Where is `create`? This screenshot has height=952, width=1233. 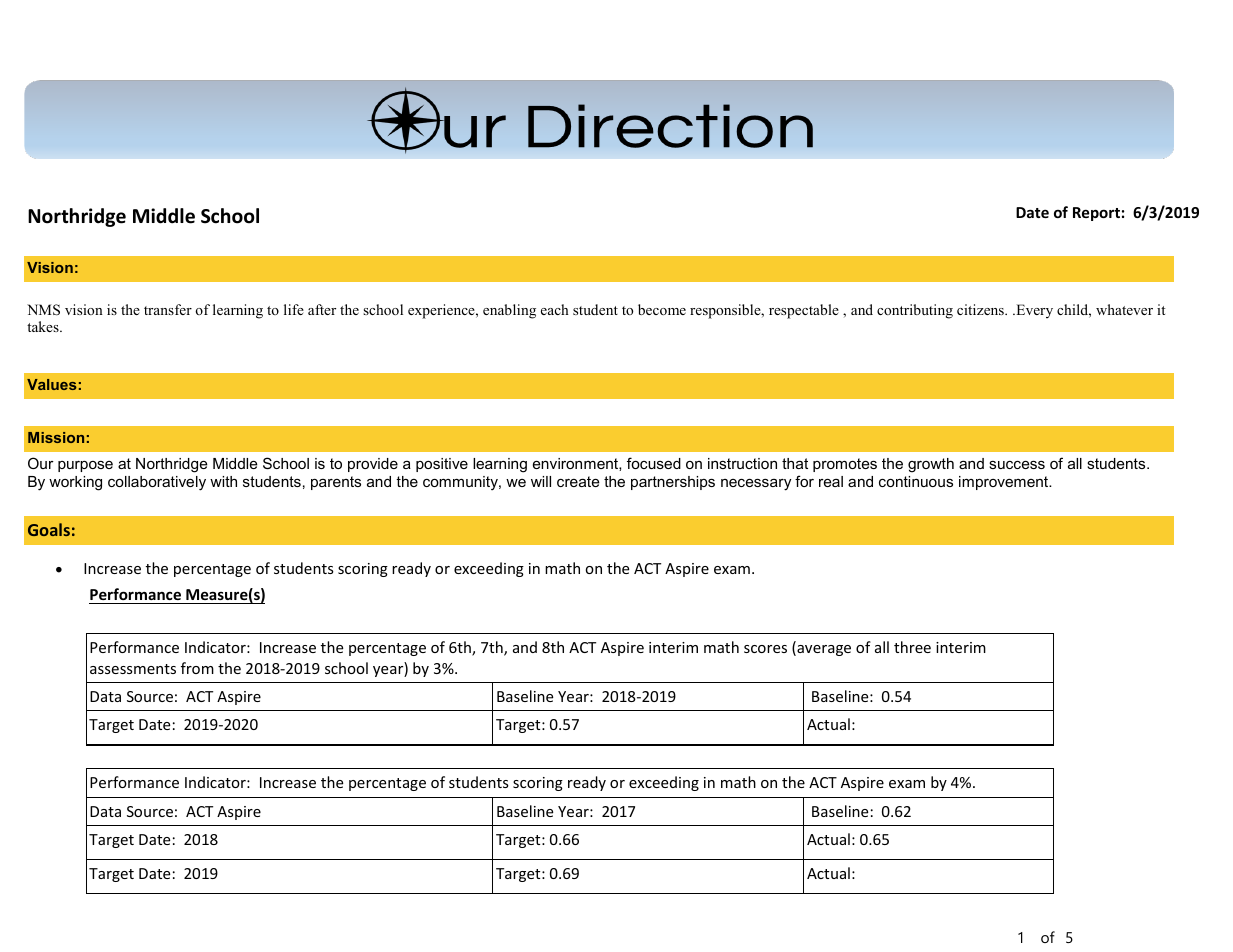
create is located at coordinates (578, 481).
